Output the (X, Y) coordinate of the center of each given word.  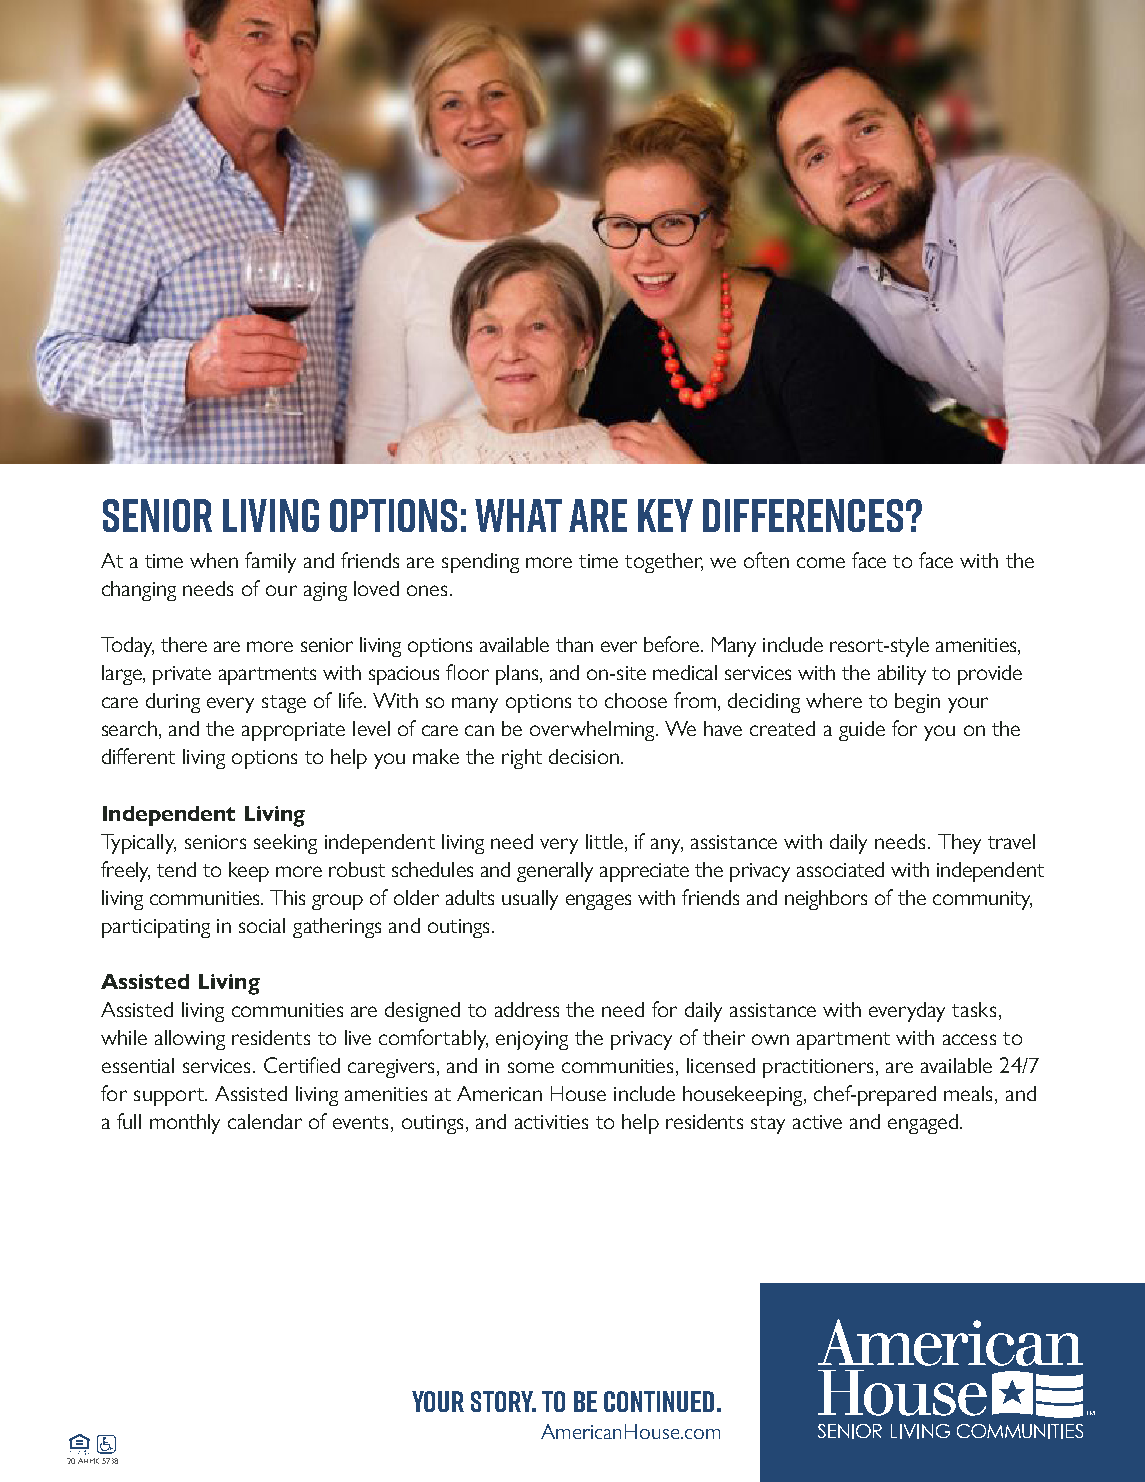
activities (551, 1122)
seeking (285, 844)
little (606, 841)
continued (659, 1401)
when (214, 560)
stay (768, 1125)
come (821, 562)
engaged (923, 1124)
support (170, 1097)
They (959, 844)
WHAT (518, 515)
